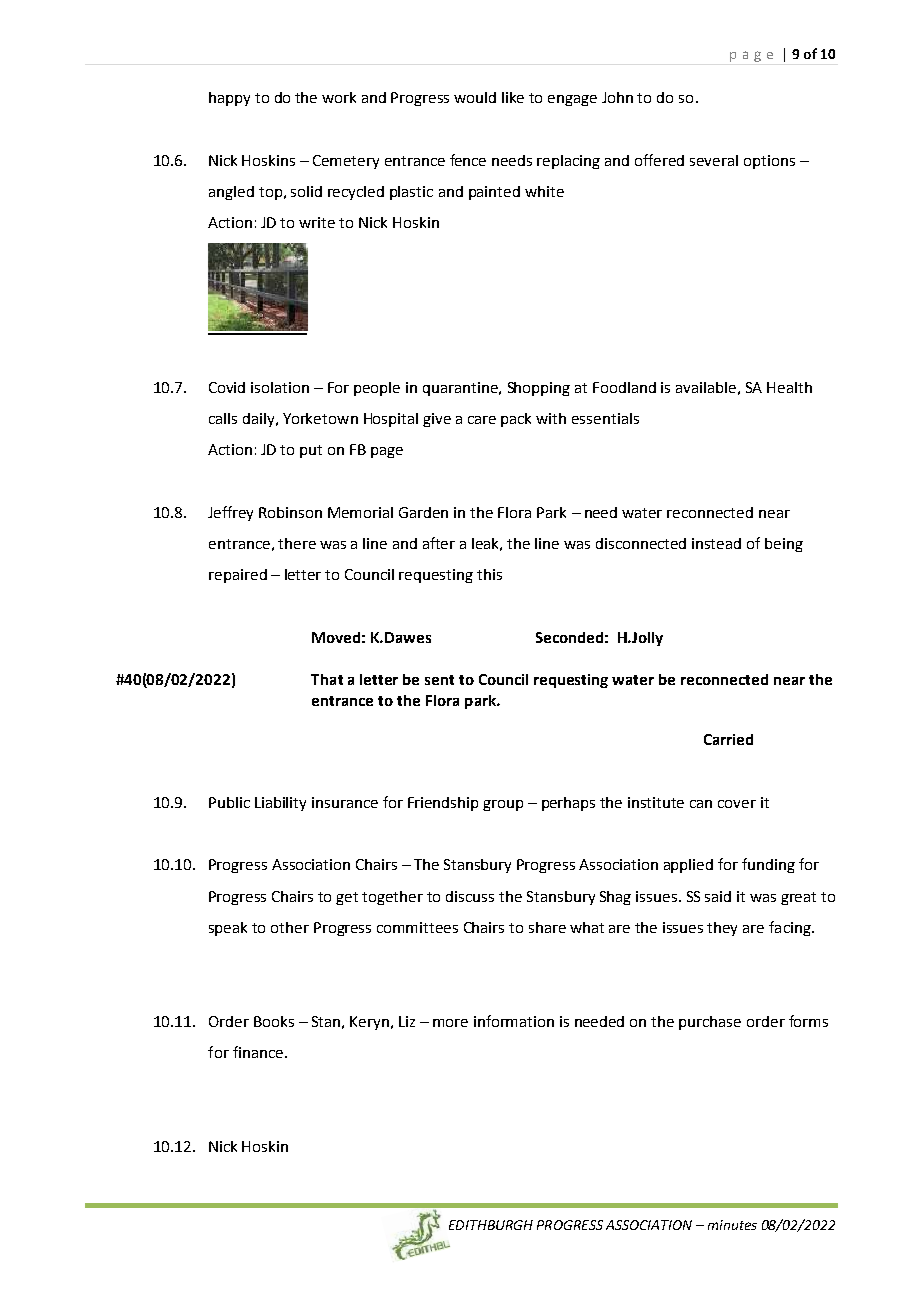 Image resolution: width=924 pixels, height=1308 pixels. Describe the element at coordinates (714, 160) in the screenshot. I see `several` at that location.
